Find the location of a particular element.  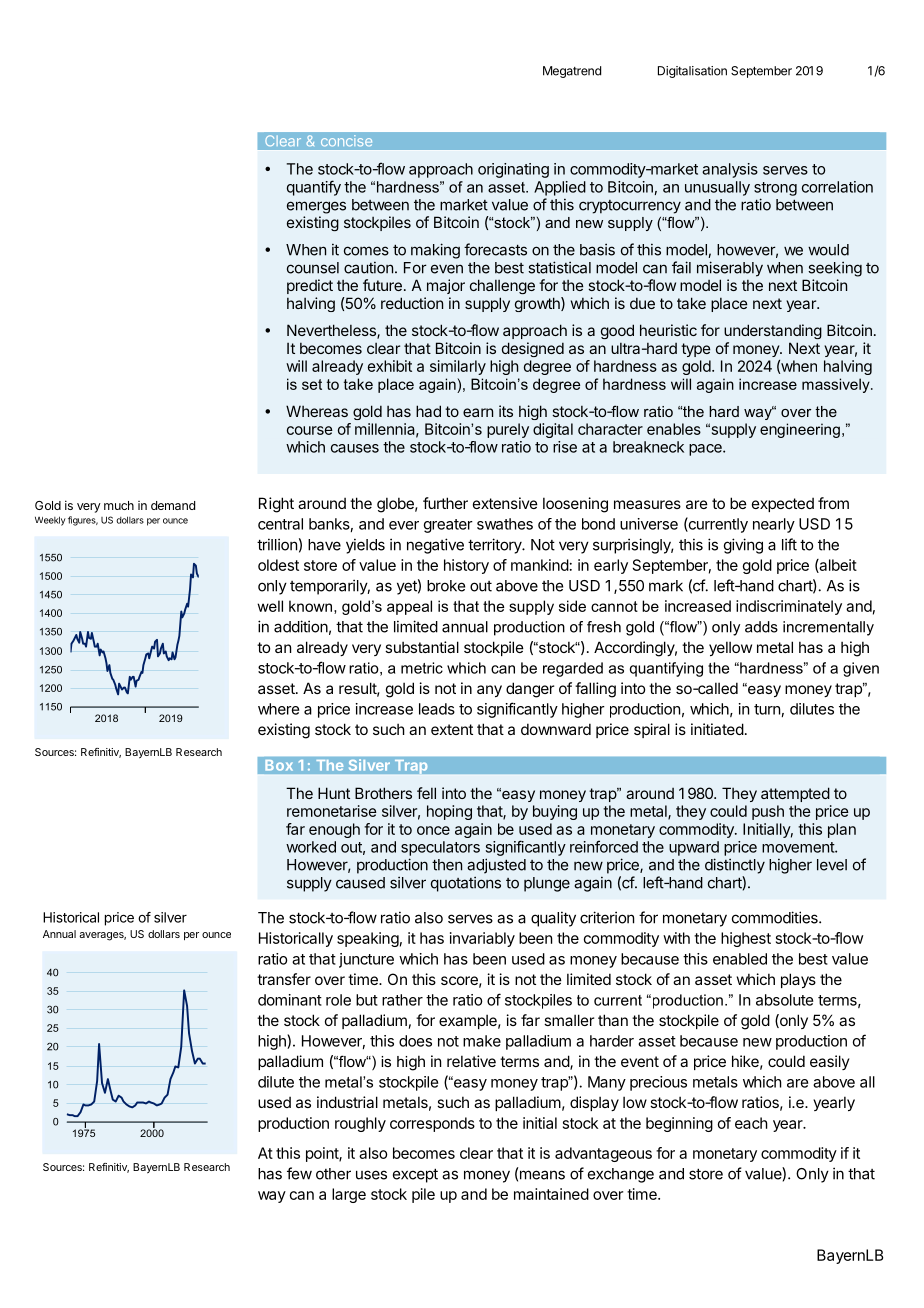

broke is located at coordinates (446, 586).
